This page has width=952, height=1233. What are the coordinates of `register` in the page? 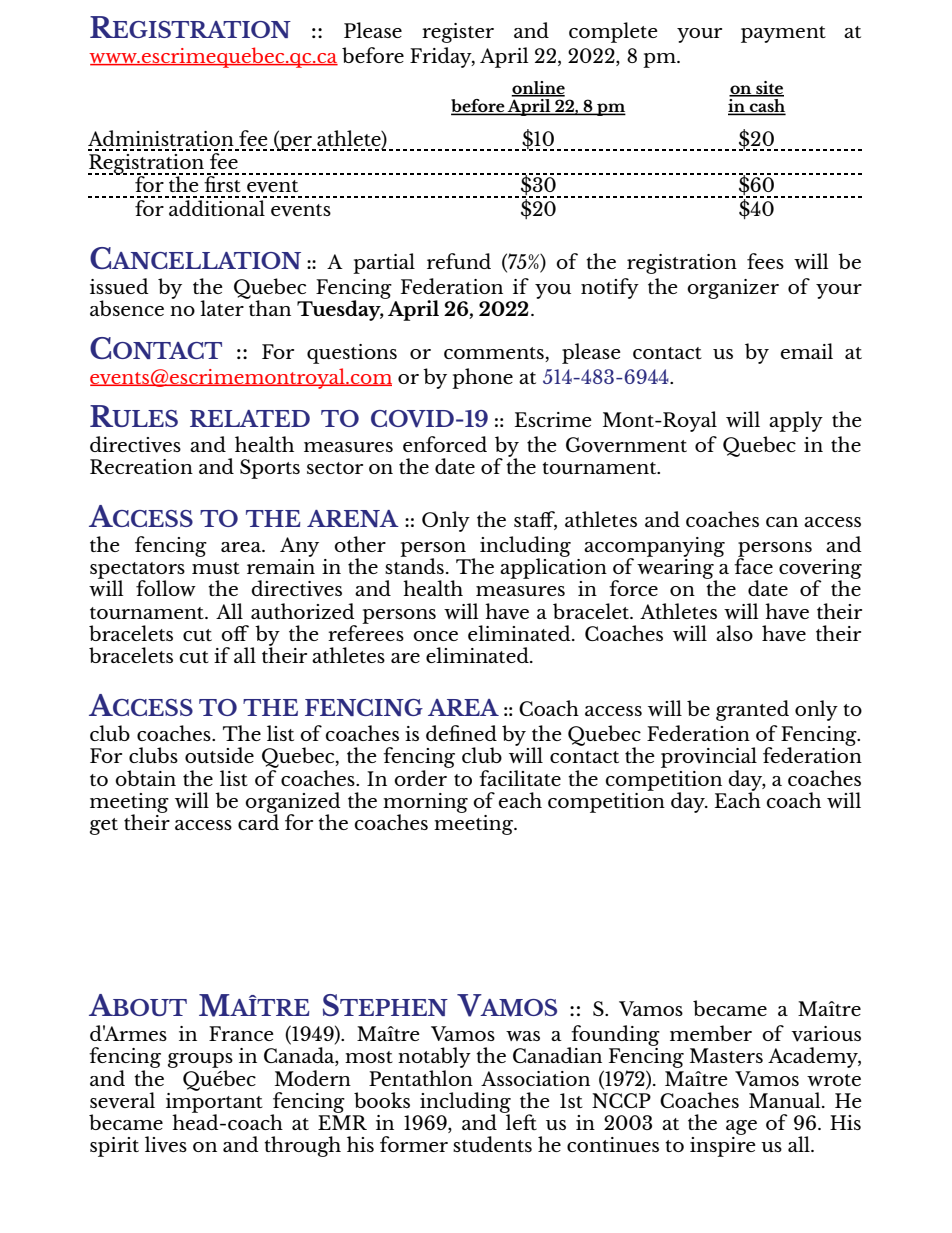 It's located at (458, 33).
